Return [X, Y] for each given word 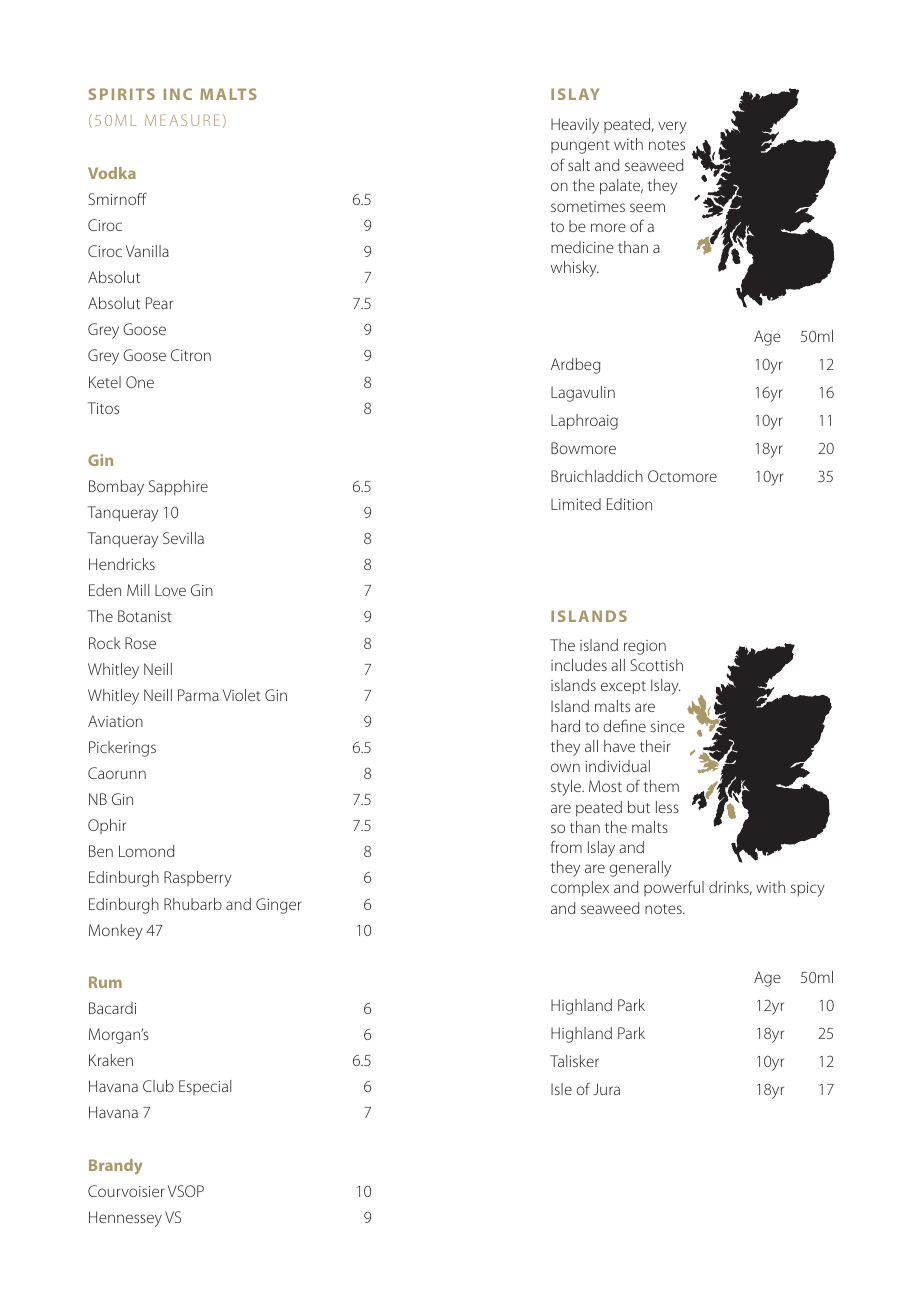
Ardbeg [575, 366]
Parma [198, 695]
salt [579, 165]
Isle [561, 1089]
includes [579, 665]
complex [580, 889]
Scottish [656, 665]
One [140, 382]
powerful [674, 888]
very [672, 127]
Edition [629, 504]
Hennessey [125, 1219]
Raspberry [198, 879]
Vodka [112, 173]
